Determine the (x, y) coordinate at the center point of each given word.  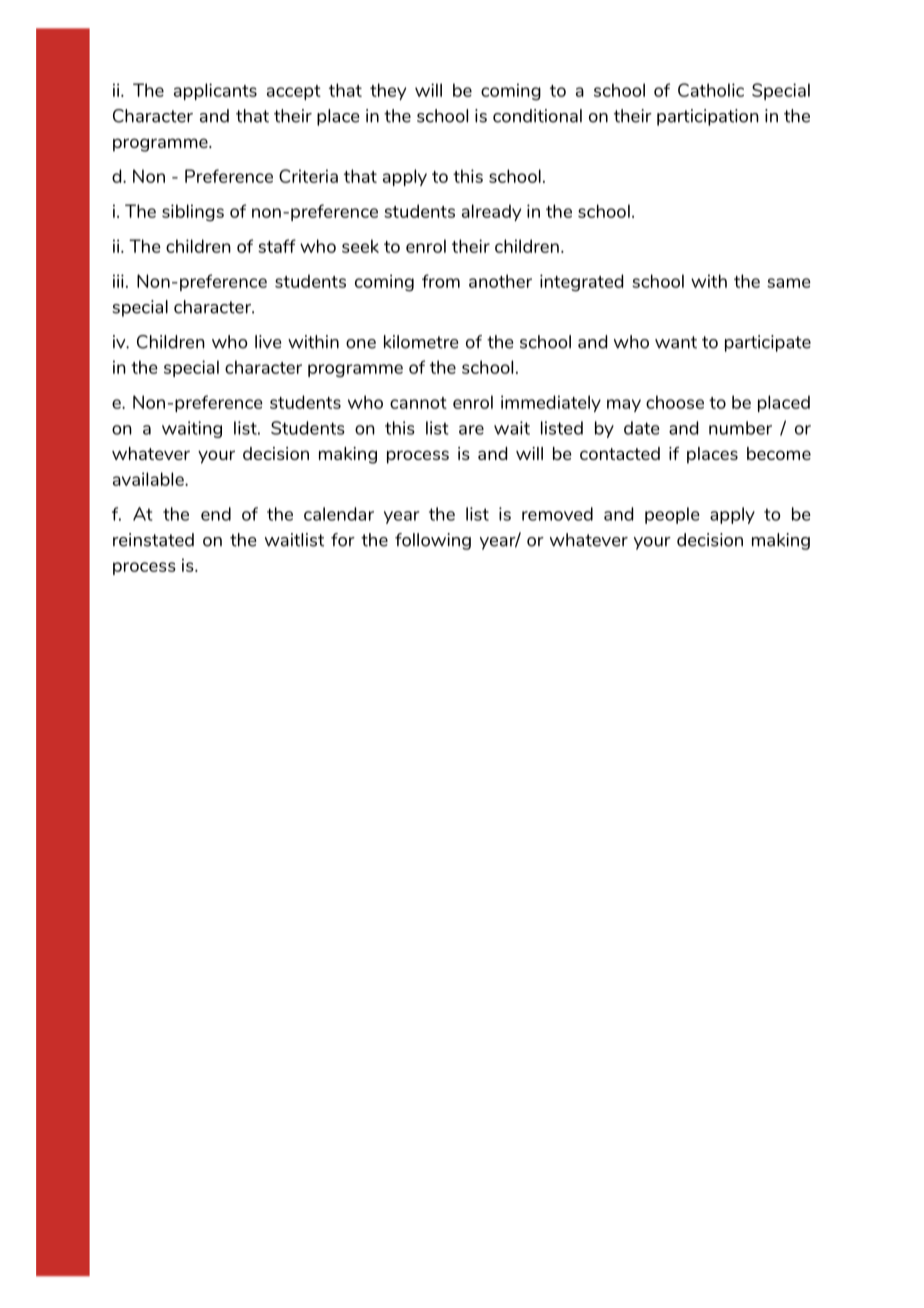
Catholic (711, 90)
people (672, 515)
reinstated (153, 540)
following (433, 541)
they (388, 91)
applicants (215, 91)
